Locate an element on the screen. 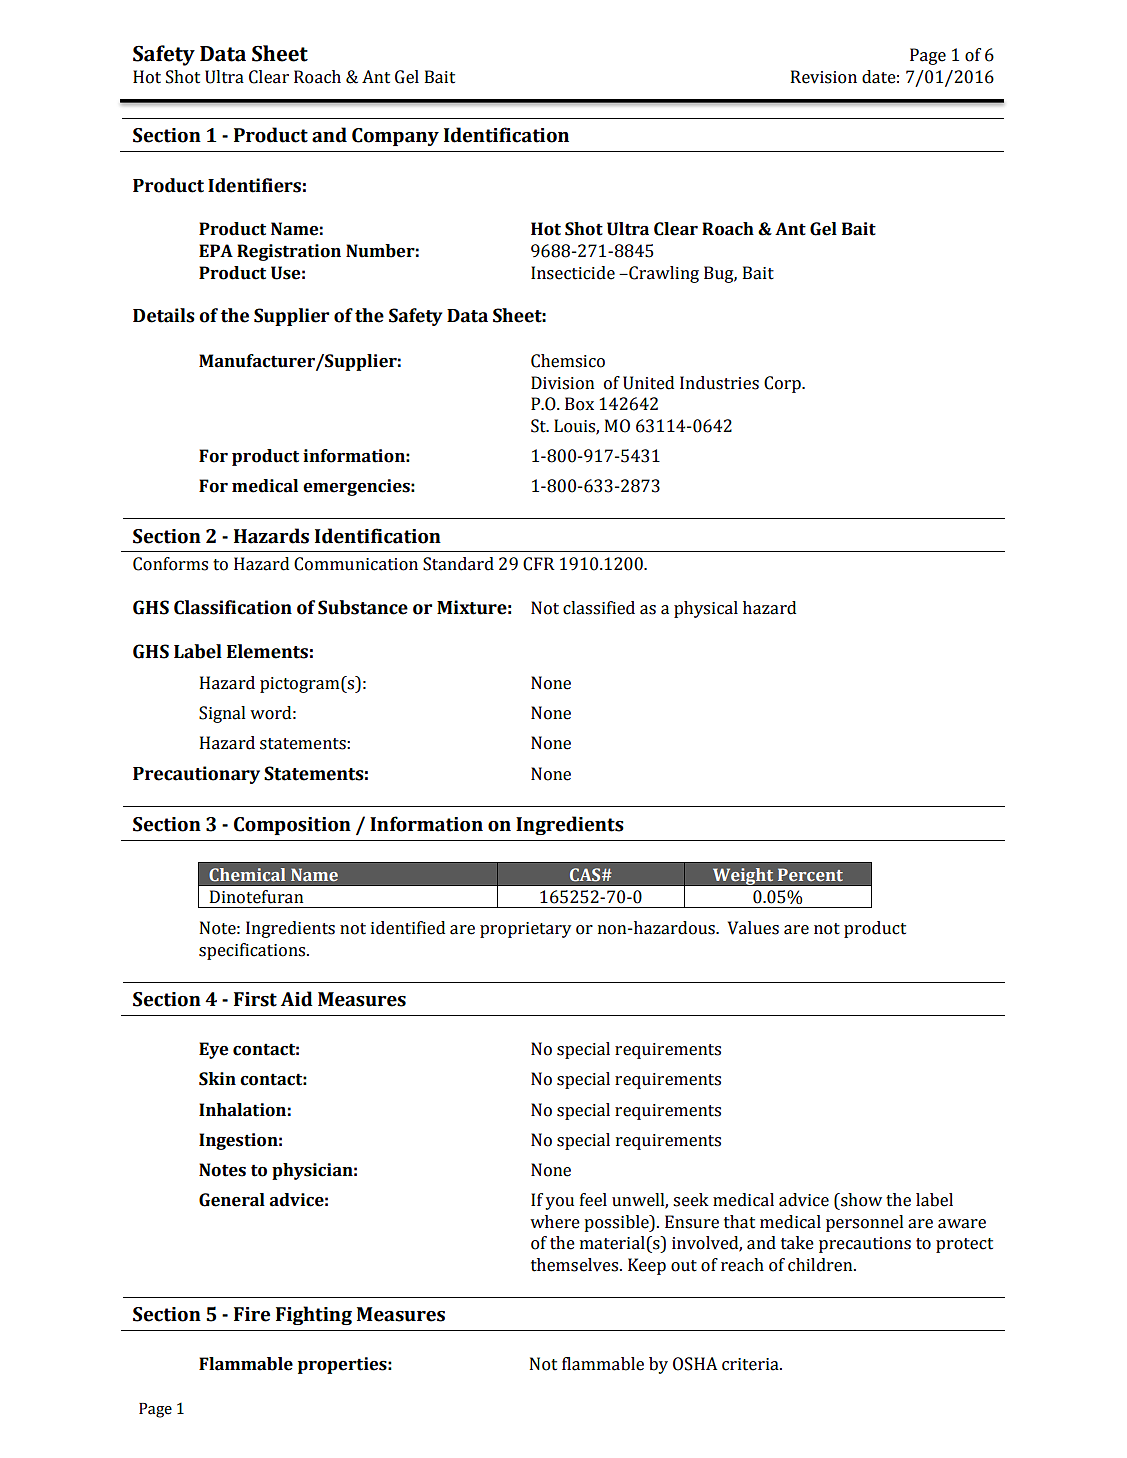  Insecticide is located at coordinates (573, 273).
